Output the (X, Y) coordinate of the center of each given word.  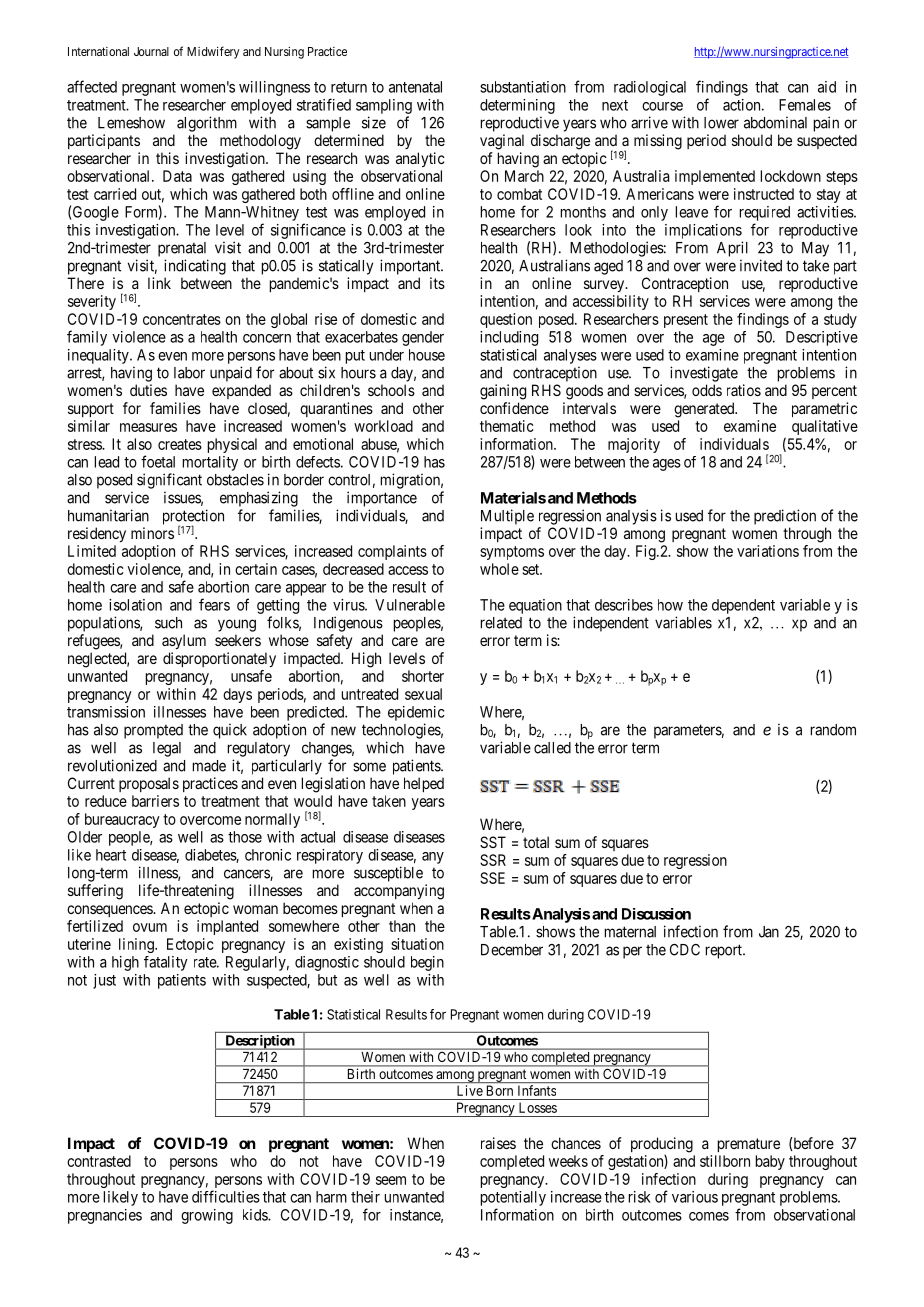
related (501, 623)
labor (189, 373)
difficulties (226, 1196)
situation (417, 944)
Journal (151, 51)
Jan (769, 932)
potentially (513, 1198)
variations (768, 551)
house (427, 355)
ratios (744, 390)
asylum (184, 641)
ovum (150, 927)
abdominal (775, 122)
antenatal (415, 87)
